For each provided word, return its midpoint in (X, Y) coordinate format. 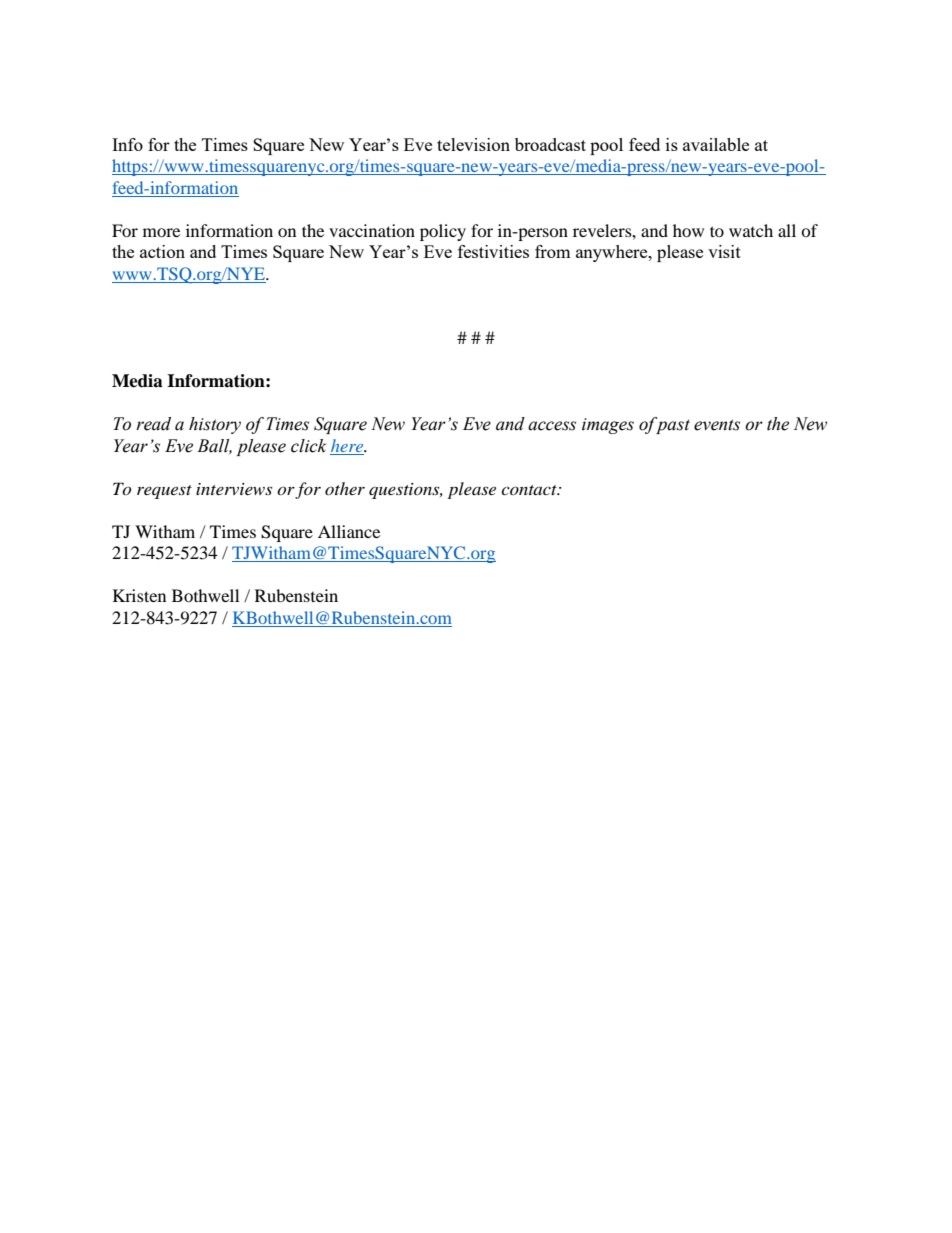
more (161, 232)
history (215, 425)
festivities (493, 251)
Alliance (349, 531)
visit (724, 251)
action (162, 251)
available (716, 144)
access (552, 426)
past (672, 425)
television (473, 144)
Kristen (139, 595)
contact (530, 490)
